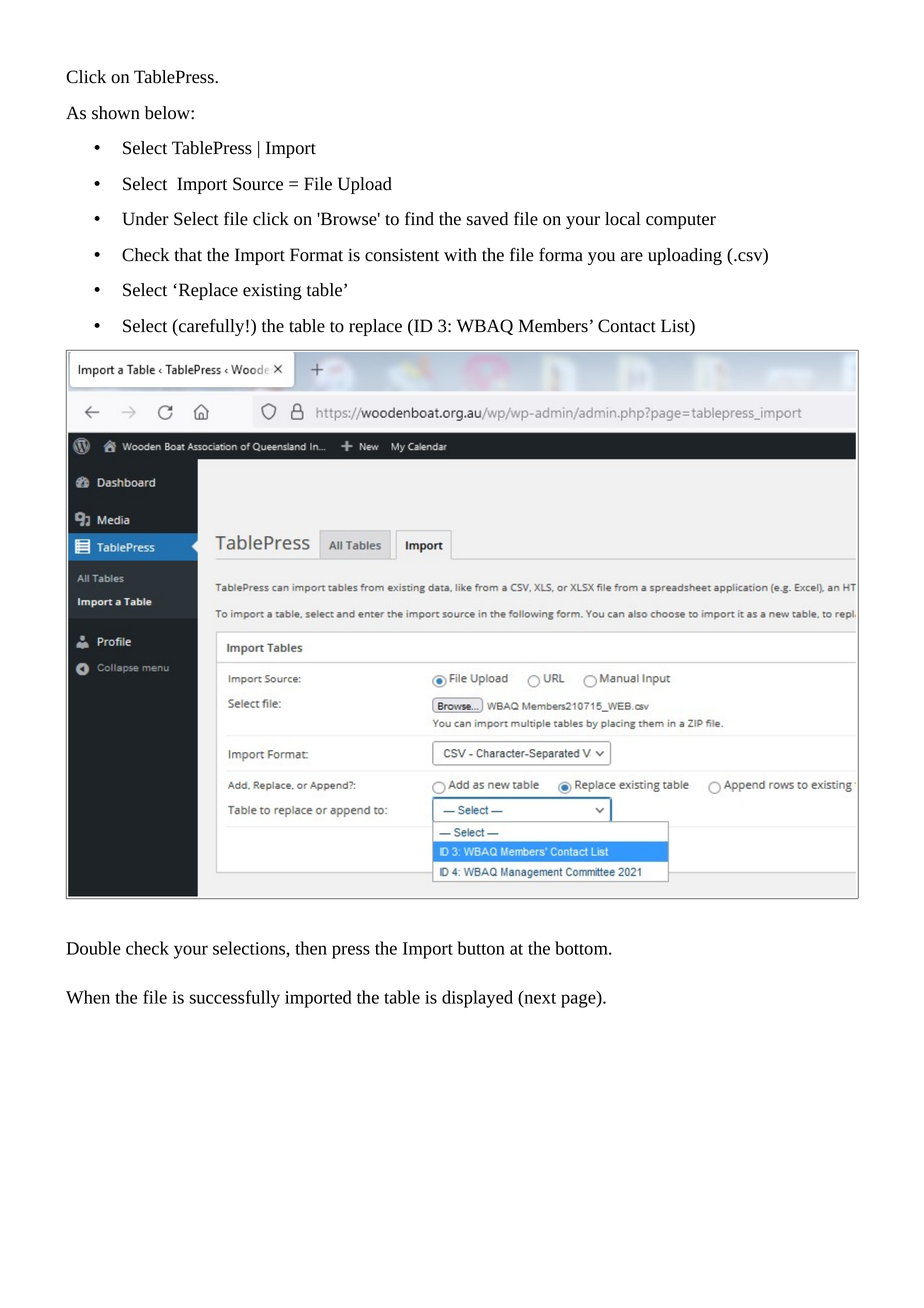 This screenshot has width=924, height=1308. Describe the element at coordinates (311, 948) in the screenshot. I see `then` at that location.
